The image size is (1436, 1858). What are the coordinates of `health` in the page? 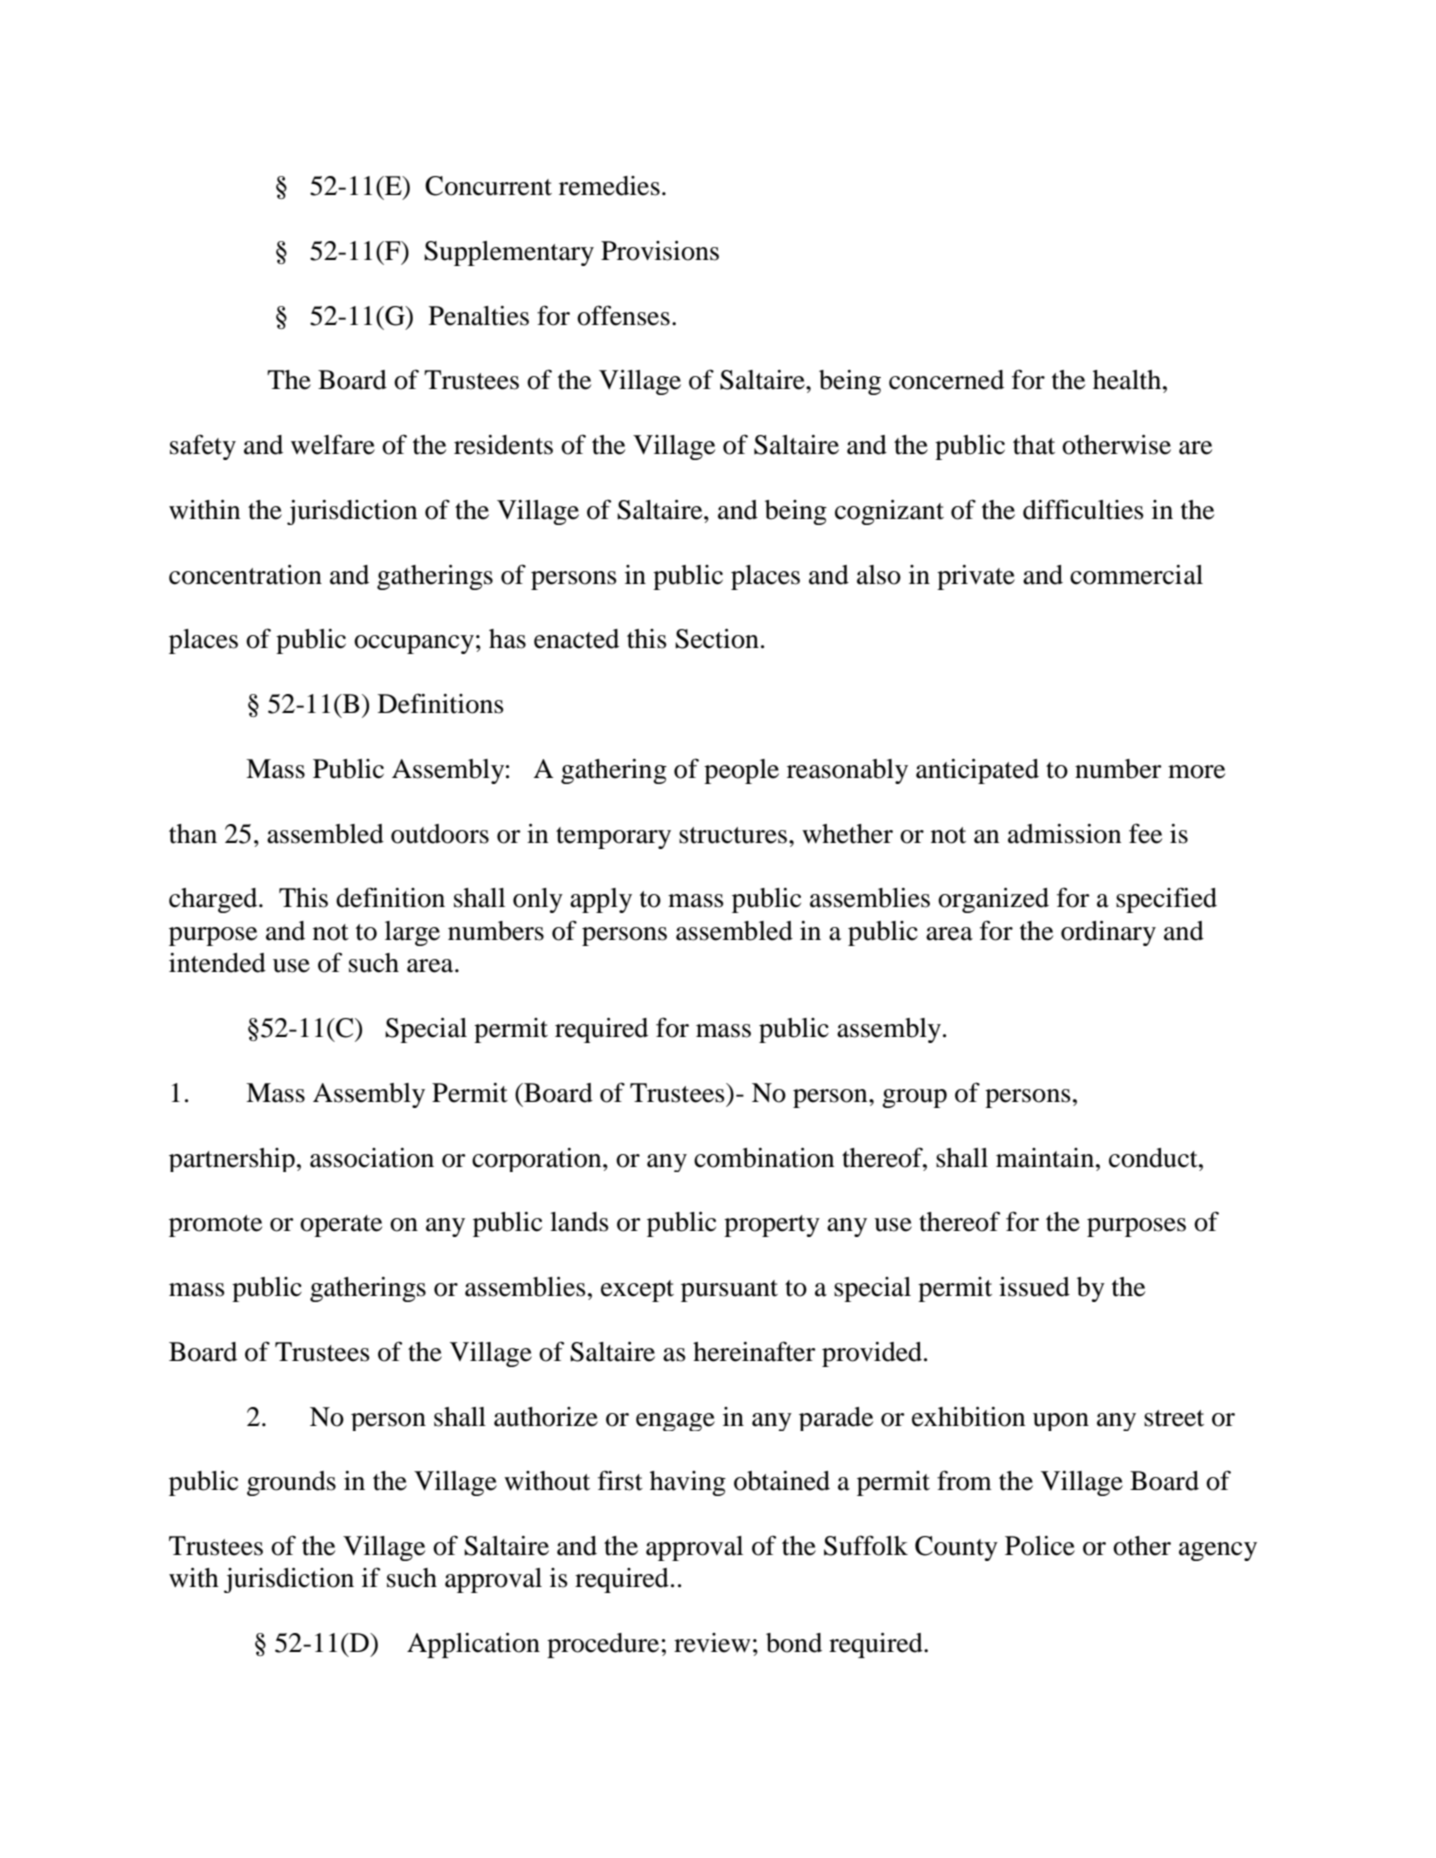 It's located at (1128, 380).
